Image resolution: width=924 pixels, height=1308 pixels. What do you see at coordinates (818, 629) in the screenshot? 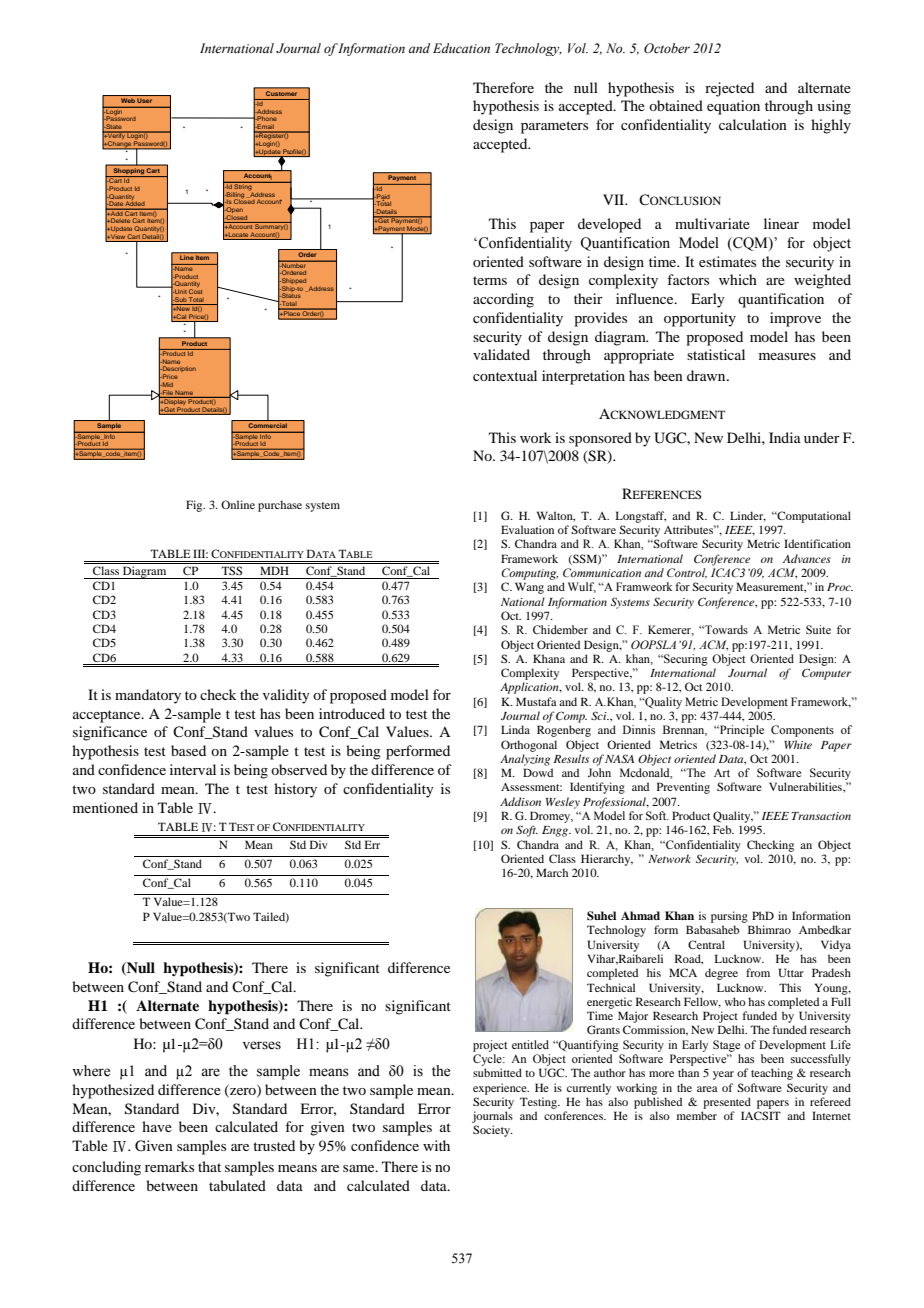
I see `Suite` at bounding box center [818, 629].
